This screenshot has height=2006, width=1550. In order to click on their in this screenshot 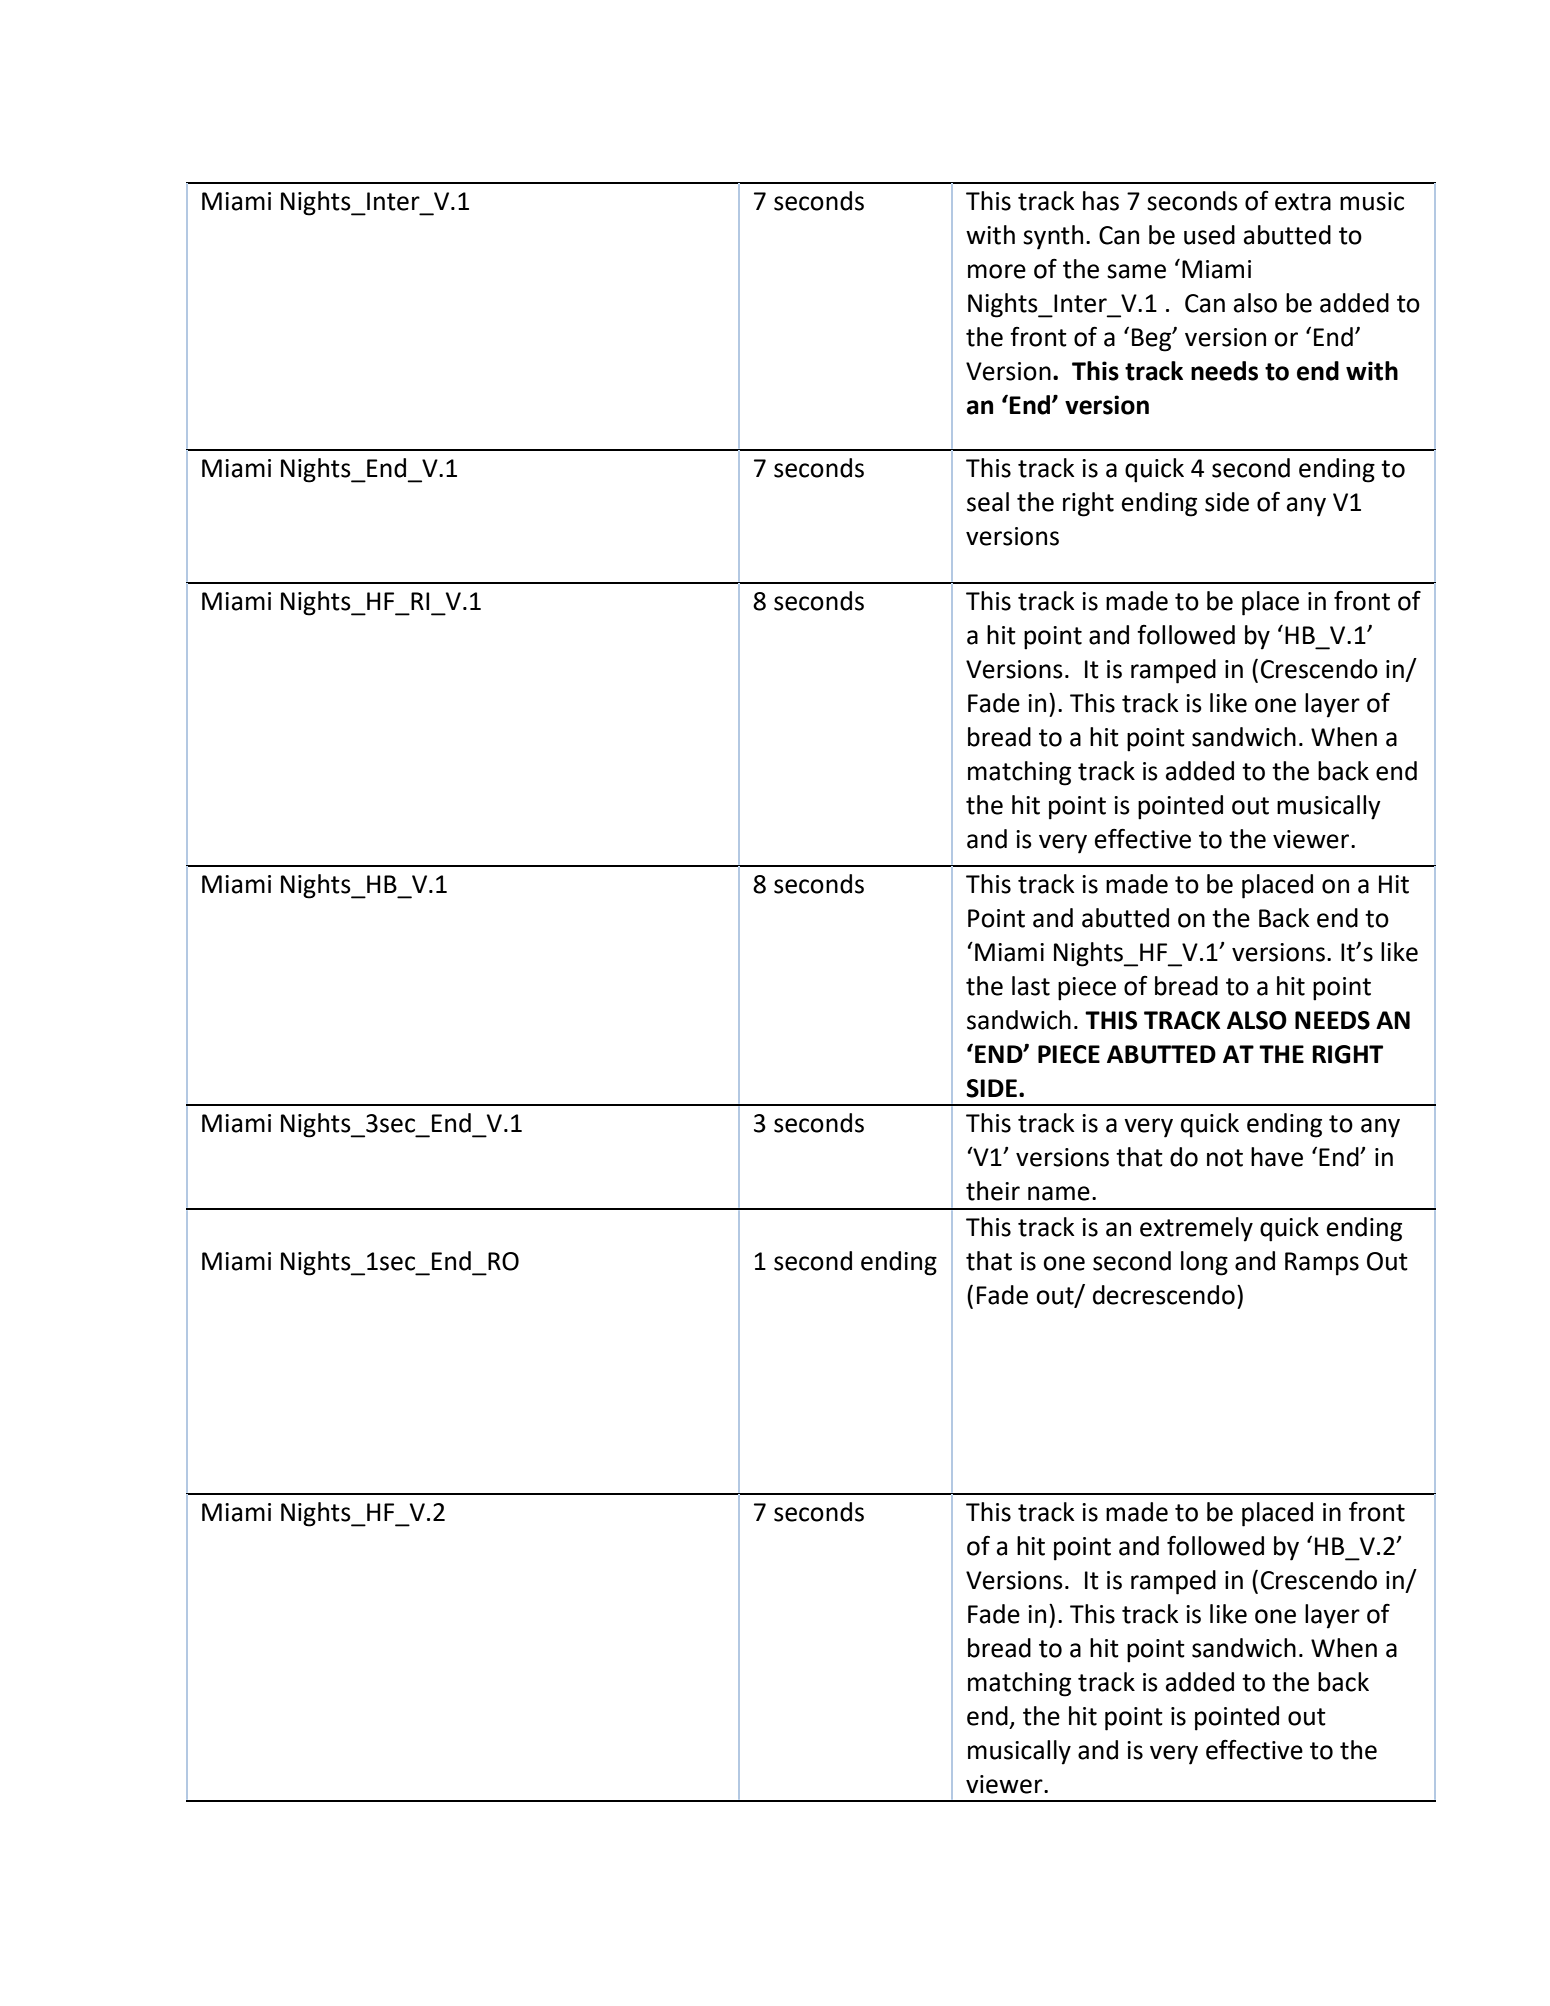, I will do `click(993, 1191)`.
